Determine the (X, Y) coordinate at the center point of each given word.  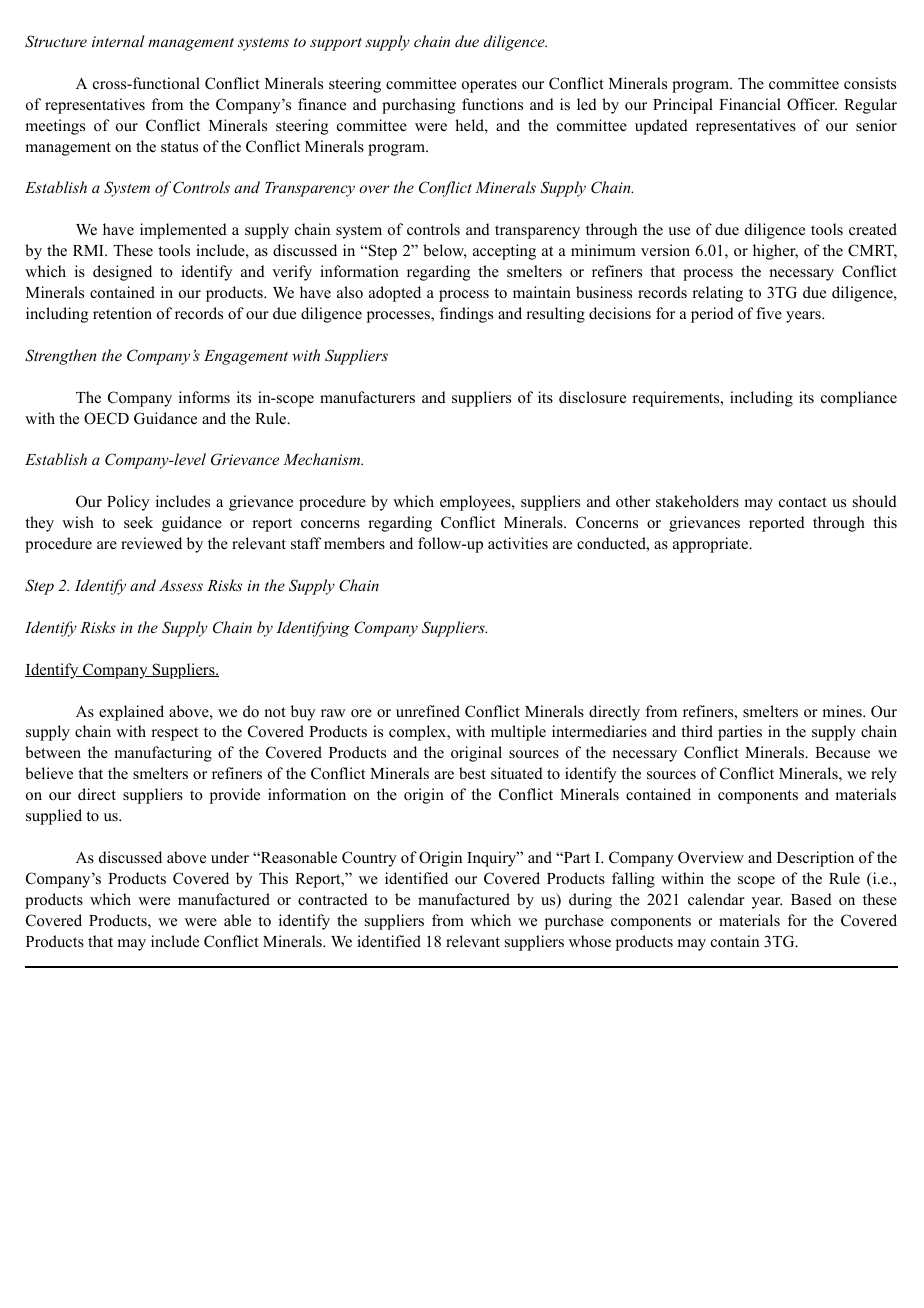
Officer (812, 104)
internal (118, 41)
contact (803, 502)
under (230, 857)
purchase (574, 922)
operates (489, 86)
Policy (128, 503)
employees (476, 503)
